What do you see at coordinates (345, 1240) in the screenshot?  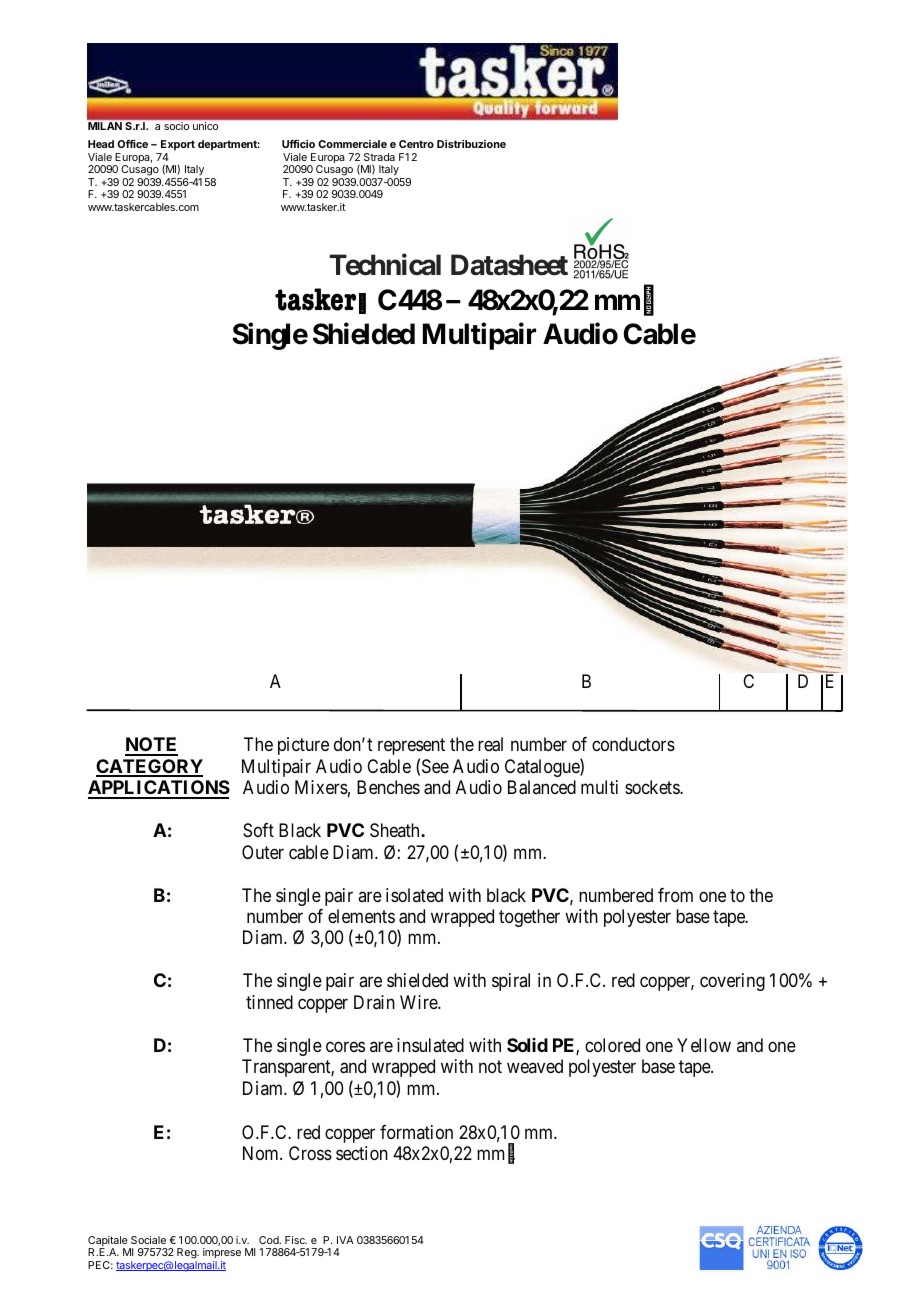 I see `IVA` at bounding box center [345, 1240].
